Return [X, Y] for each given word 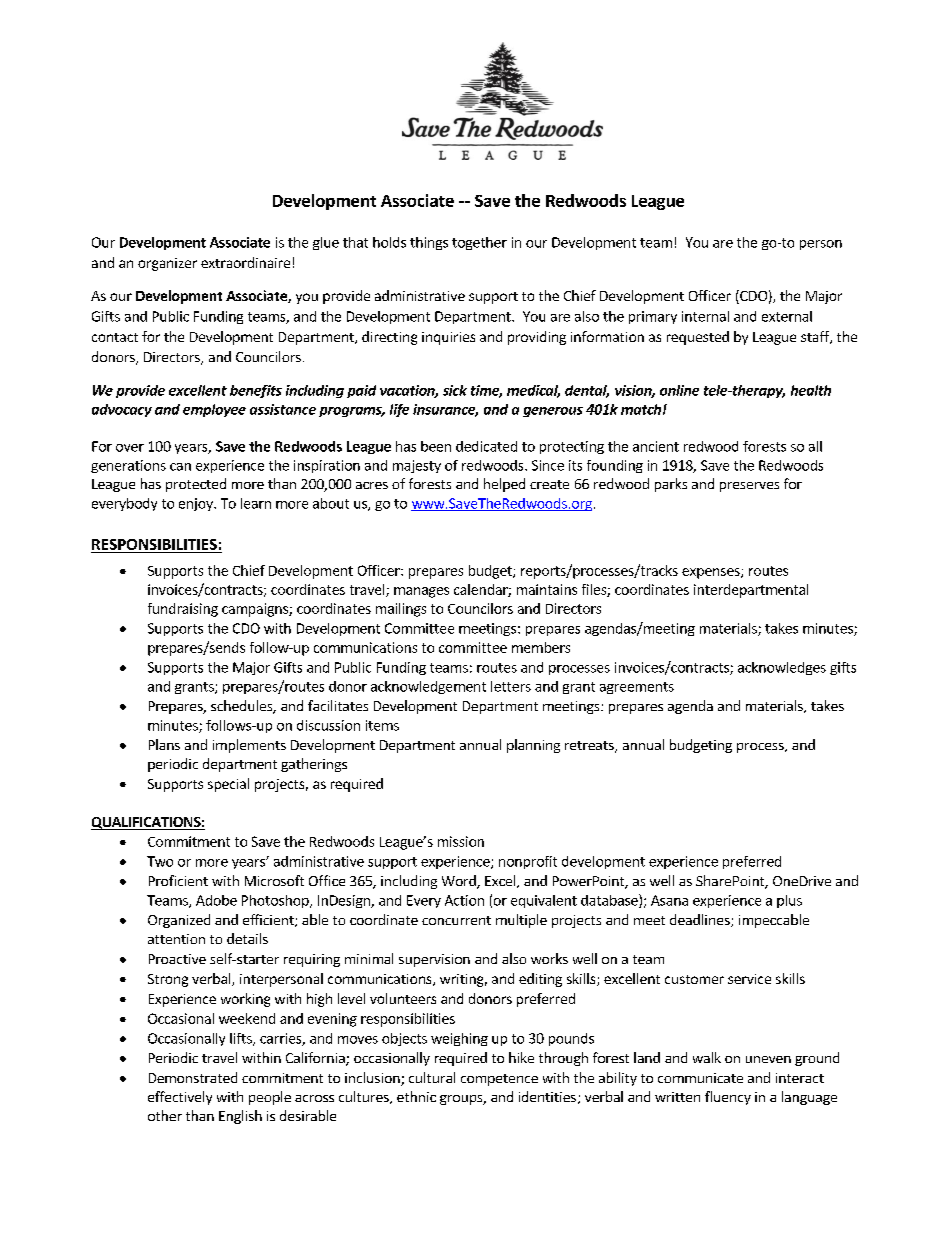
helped [504, 485]
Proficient [178, 880]
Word [460, 882]
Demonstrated [193, 1077]
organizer [167, 264]
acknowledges [782, 668]
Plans [164, 744]
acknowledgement [428, 687]
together [479, 243]
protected [196, 485]
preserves [749, 487]
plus [789, 901]
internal [705, 316]
